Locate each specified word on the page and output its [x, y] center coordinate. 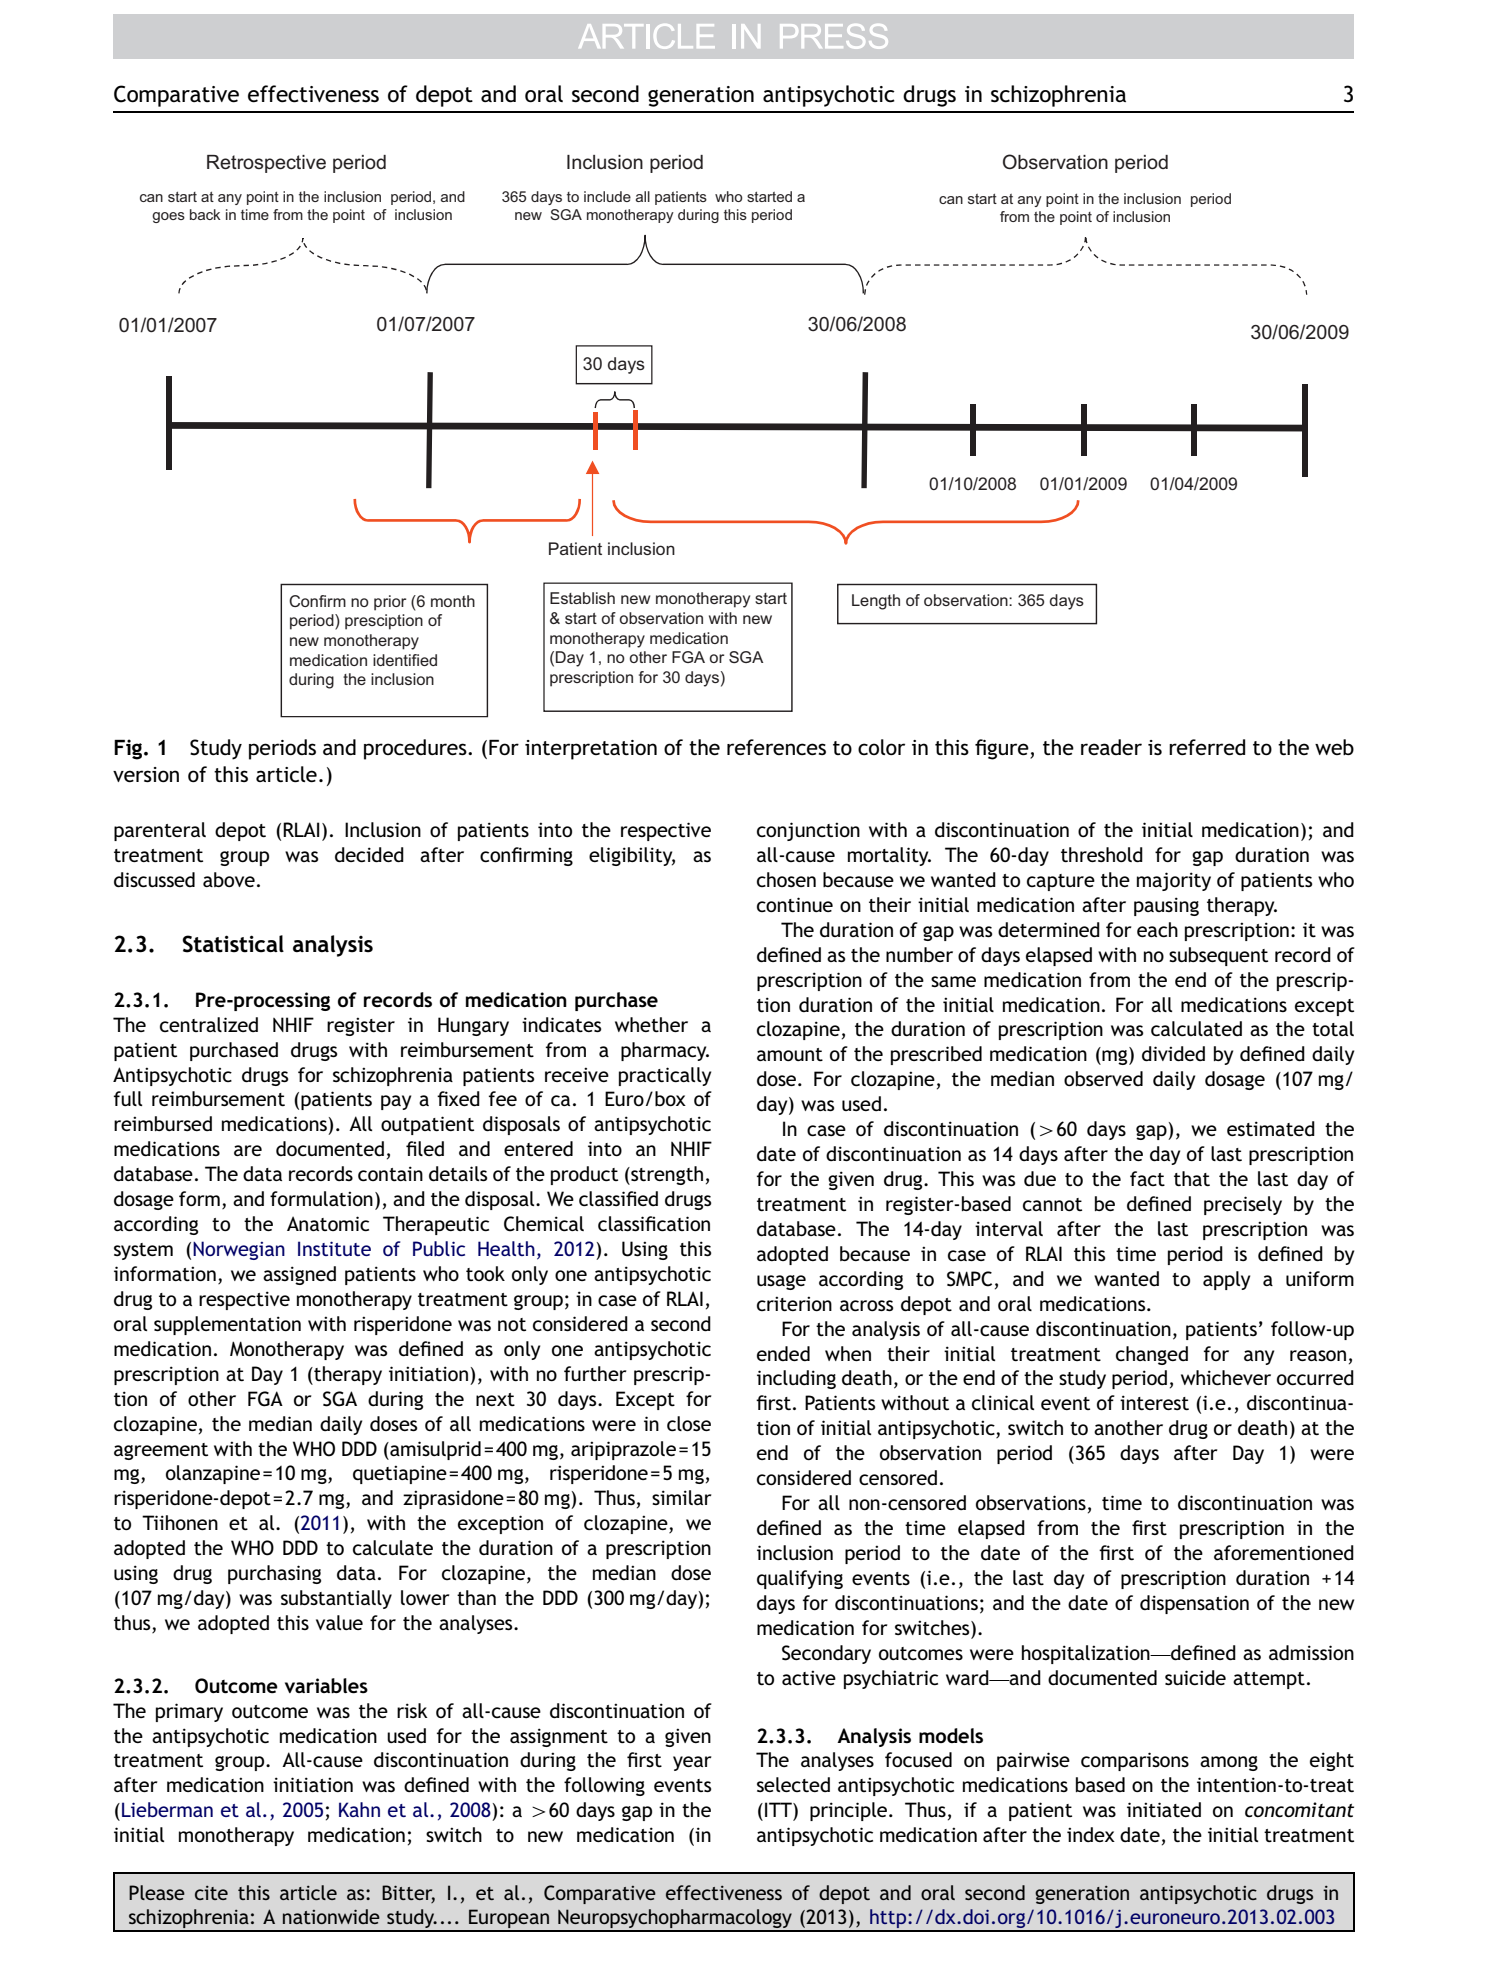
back [205, 214]
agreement [161, 1451]
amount [790, 1054]
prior [390, 603]
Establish [582, 598]
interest [1154, 1402]
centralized [209, 1024]
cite [211, 1893]
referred [1207, 747]
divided [1173, 1053]
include [607, 196]
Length [876, 602]
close [689, 1423]
